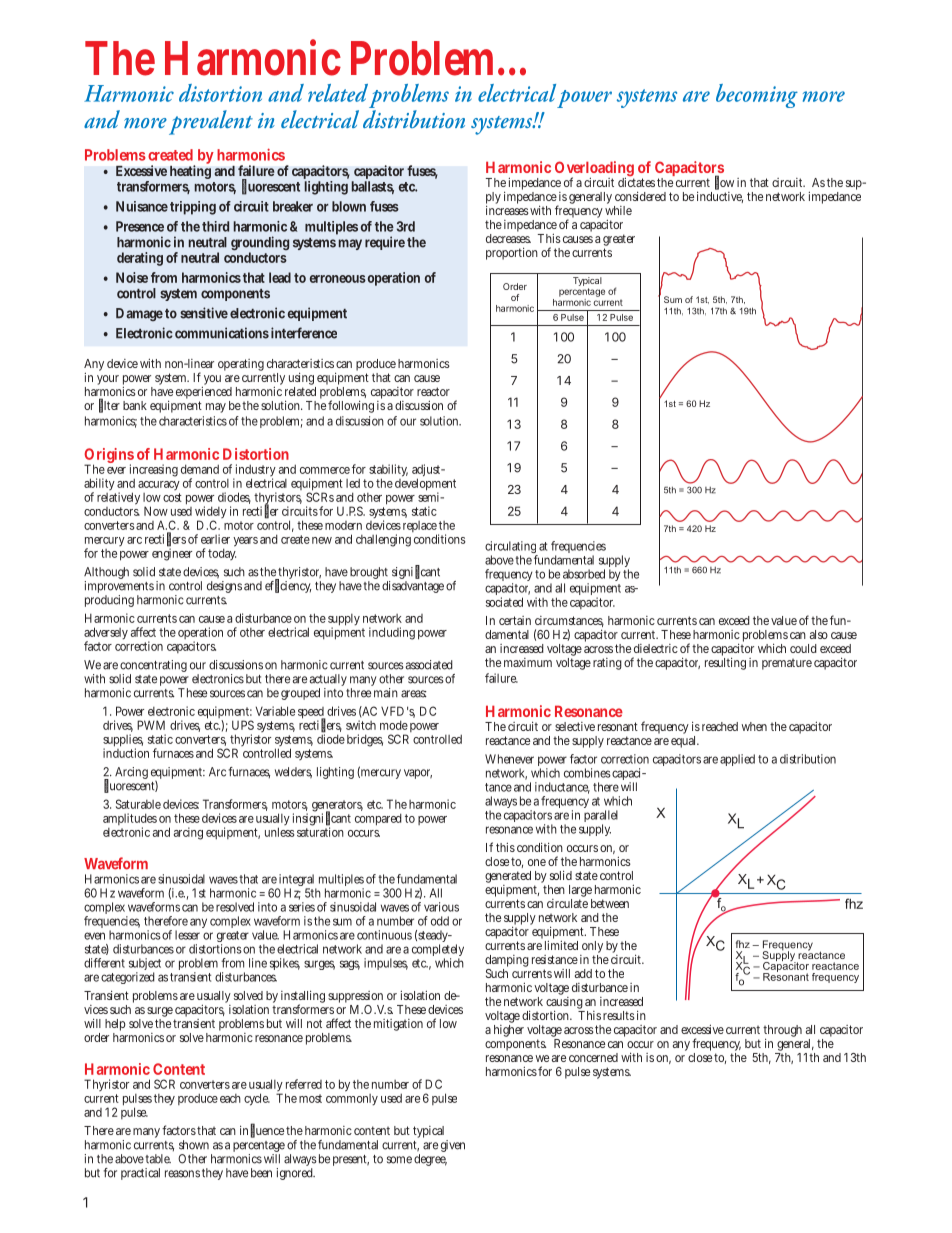  I want to click on designs, so click(224, 587).
